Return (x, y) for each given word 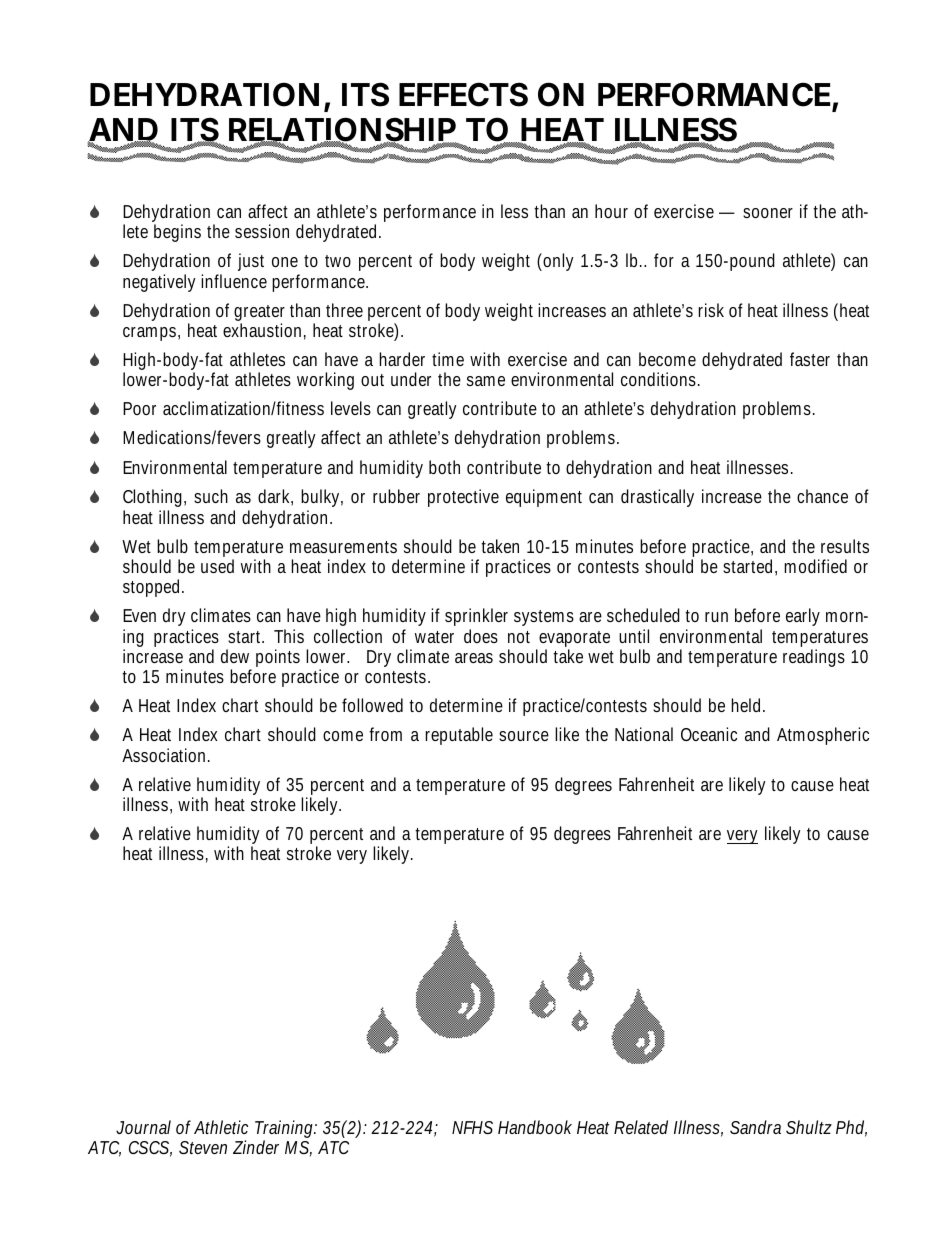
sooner (768, 213)
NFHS (472, 1127)
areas (474, 658)
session (262, 231)
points (278, 658)
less (514, 211)
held (748, 705)
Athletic (221, 1127)
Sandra (755, 1127)
